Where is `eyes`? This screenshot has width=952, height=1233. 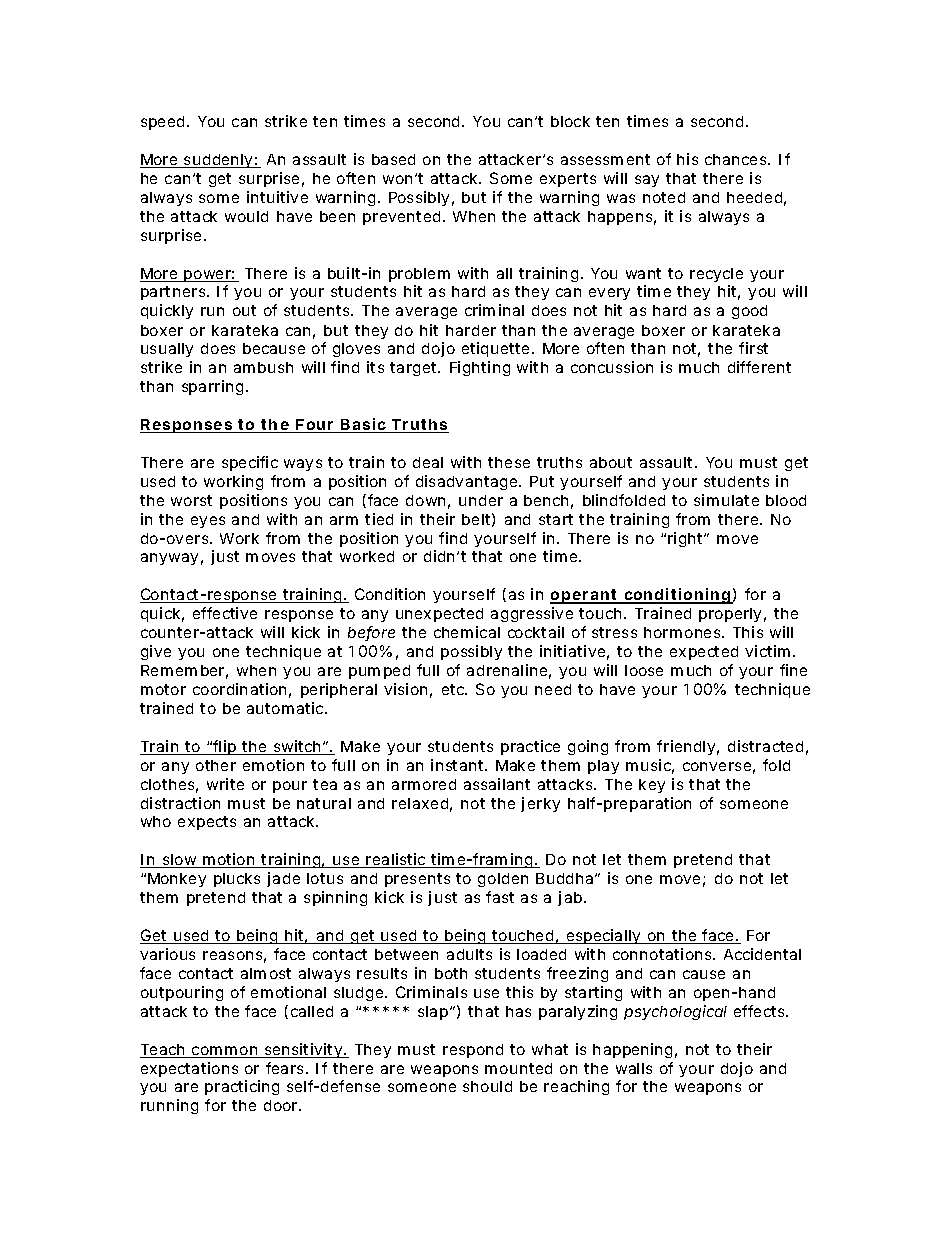
eyes is located at coordinates (208, 522).
